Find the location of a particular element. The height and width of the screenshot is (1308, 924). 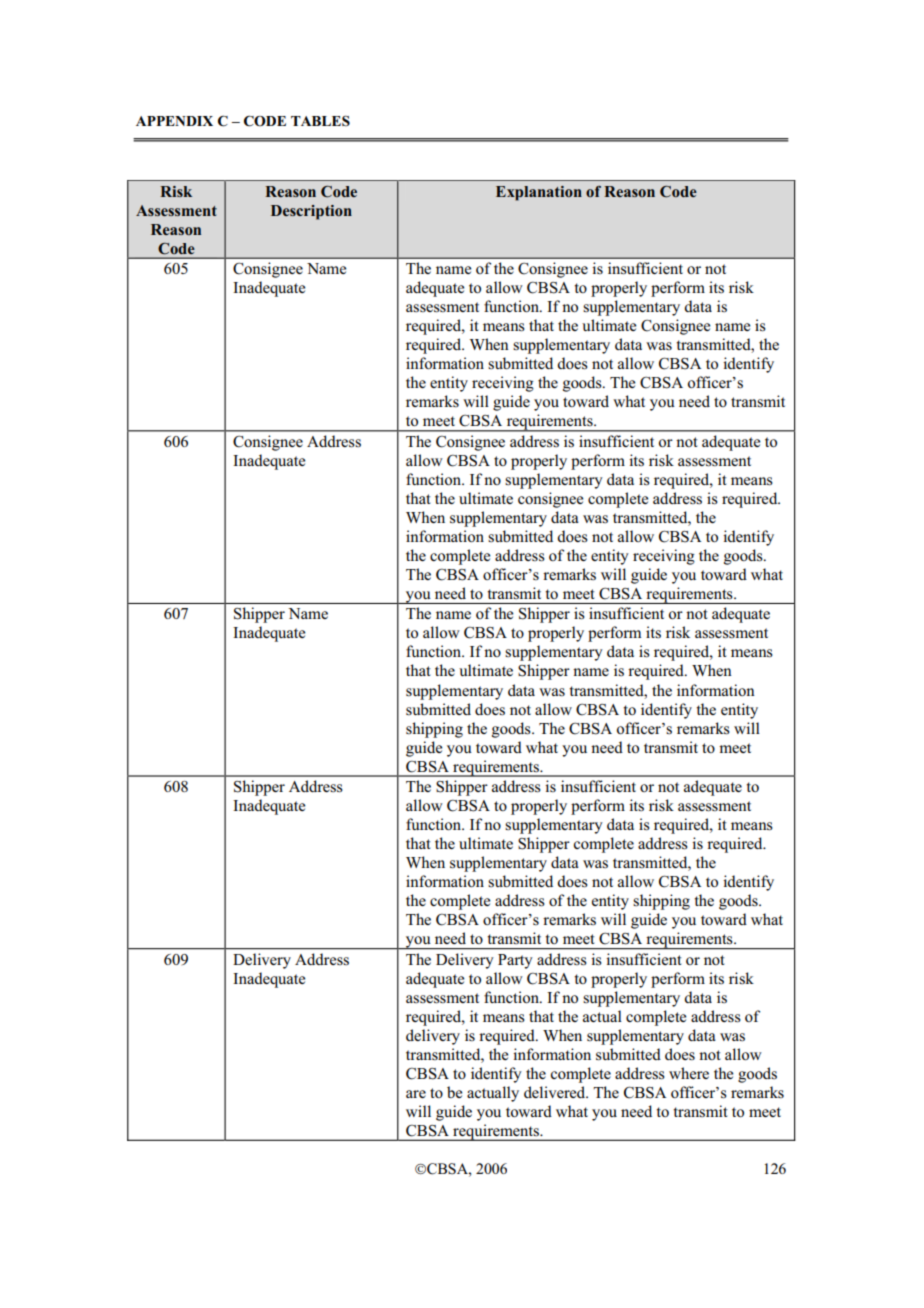

TABLES is located at coordinates (320, 120).
